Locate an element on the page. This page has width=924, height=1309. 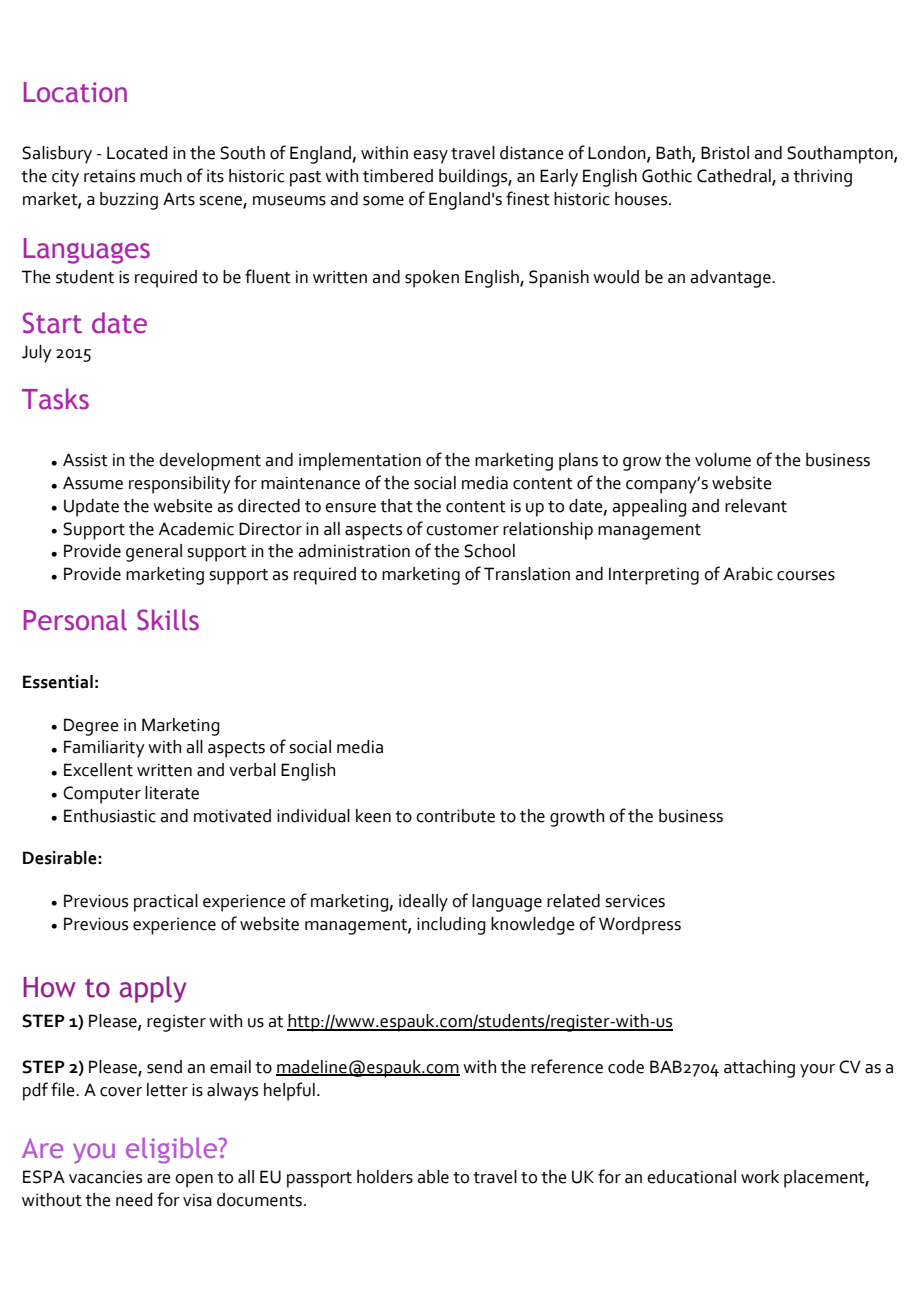
work is located at coordinates (760, 1177).
